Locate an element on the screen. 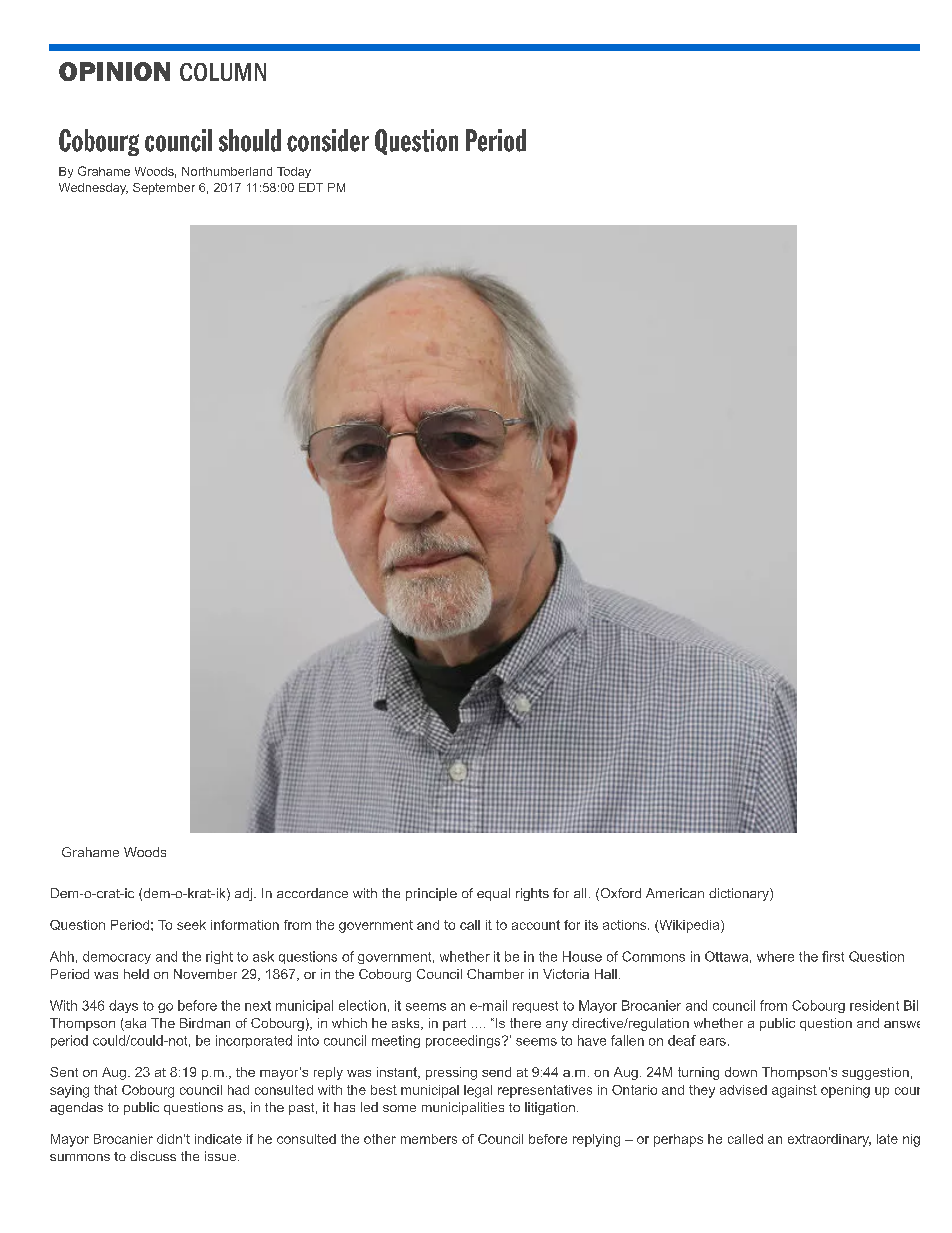  OPINION is located at coordinates (114, 71).
